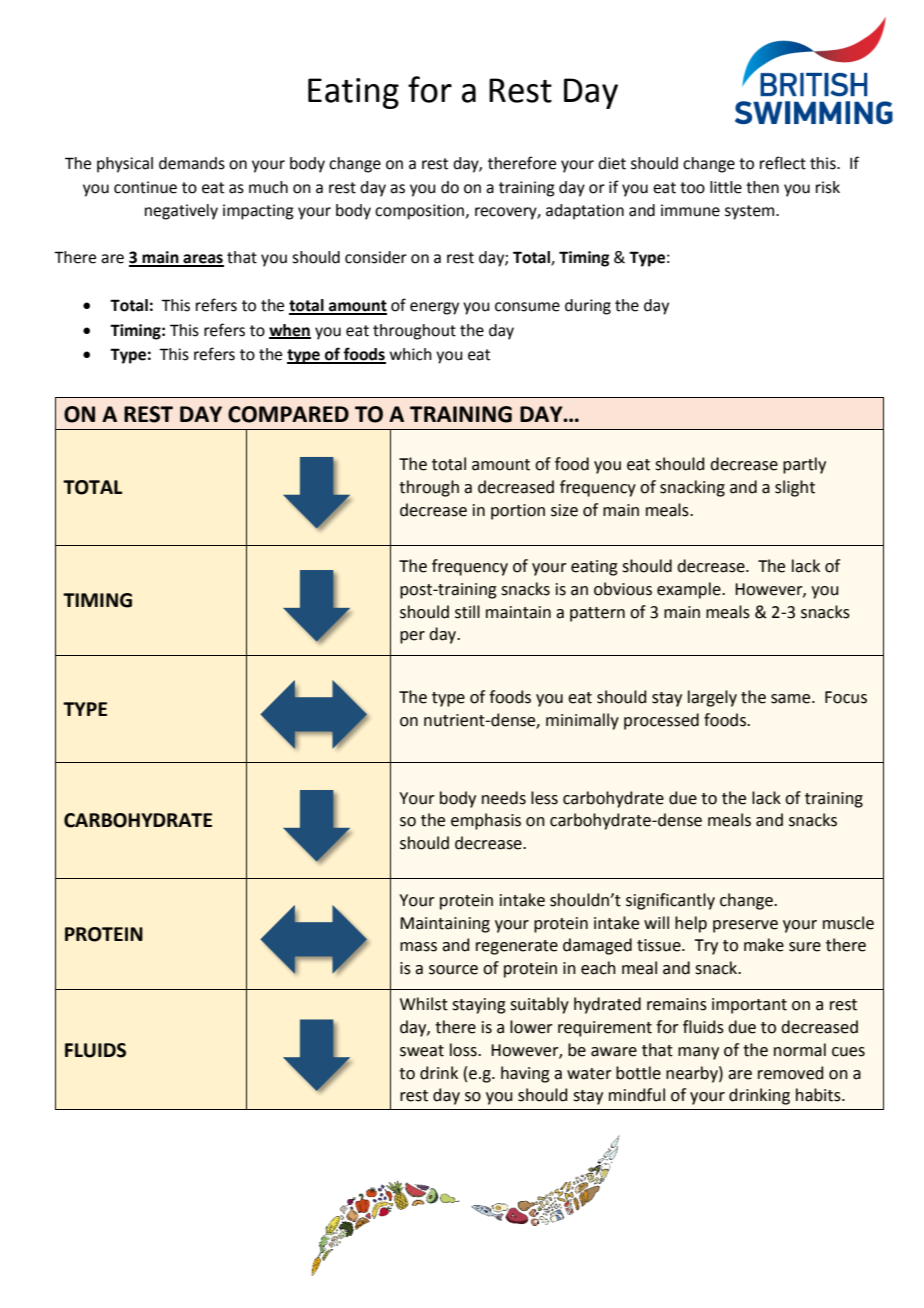 This page has width=924, height=1308. What do you see at coordinates (585, 212) in the page?
I see `adaptation` at bounding box center [585, 212].
